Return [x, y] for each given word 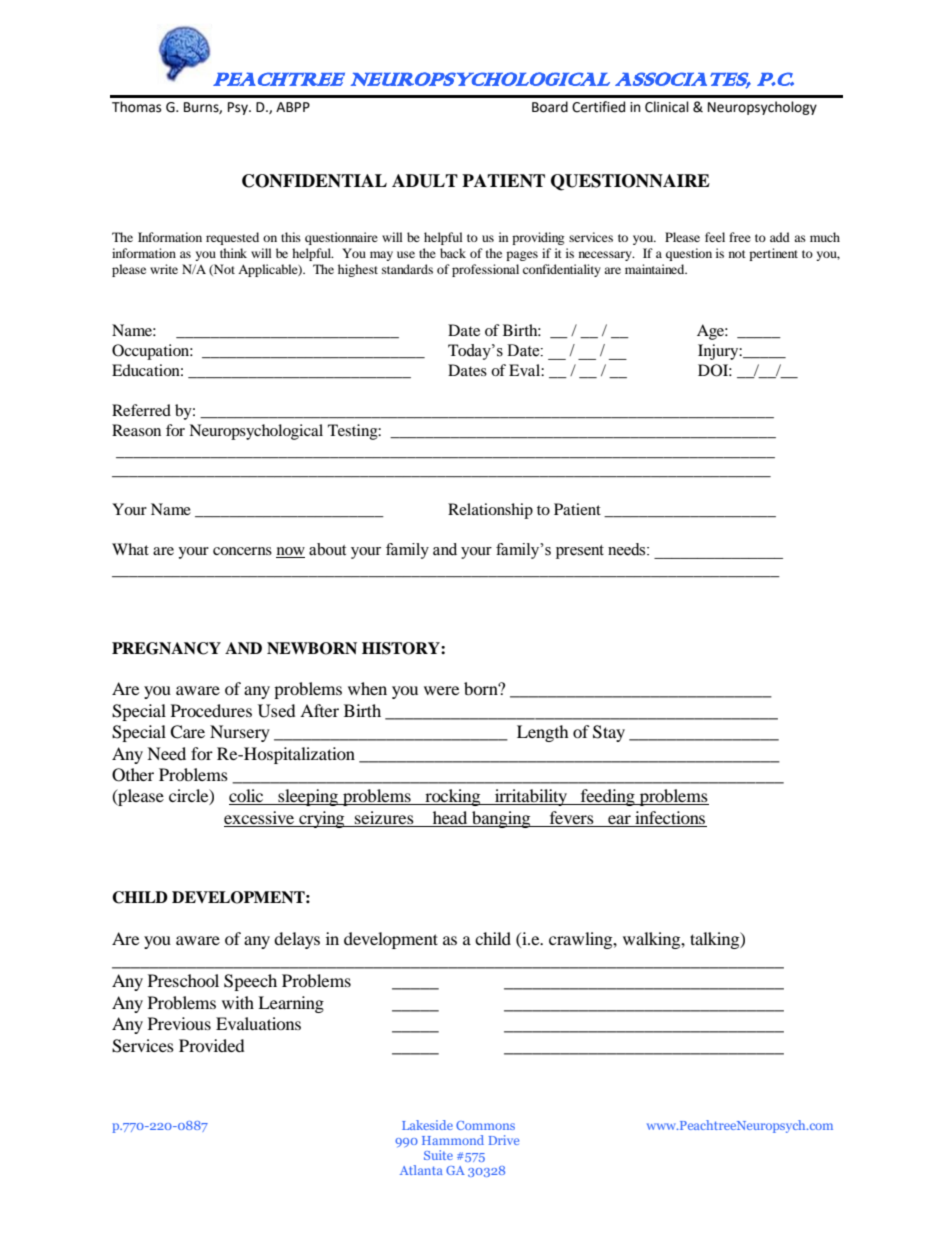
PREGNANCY [166, 648]
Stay [609, 733]
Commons [485, 1125]
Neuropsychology [762, 108]
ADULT [425, 181]
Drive [503, 1140]
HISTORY [402, 648]
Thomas [136, 107]
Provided [212, 1045]
